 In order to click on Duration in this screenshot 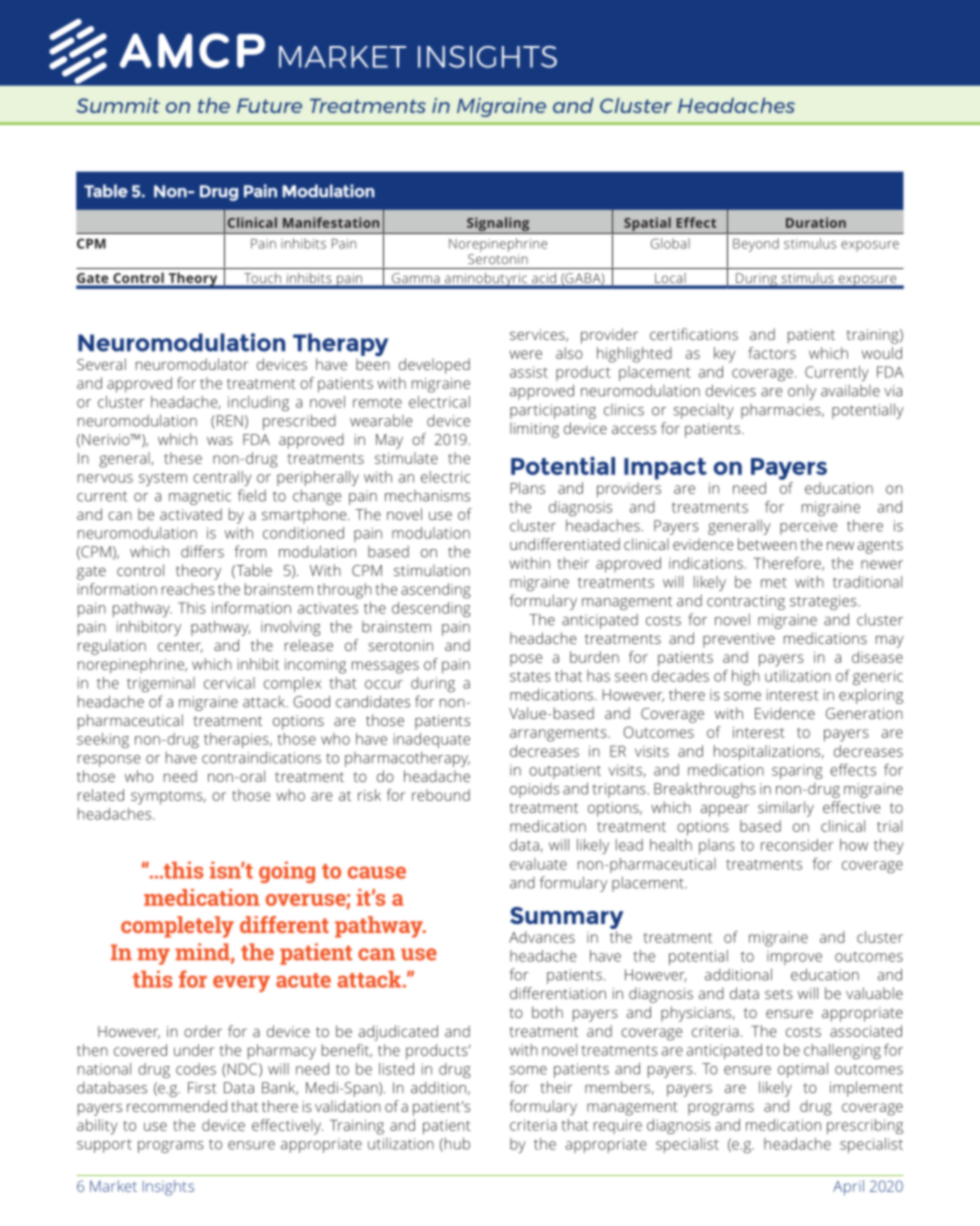, I will do `click(816, 222)`.
